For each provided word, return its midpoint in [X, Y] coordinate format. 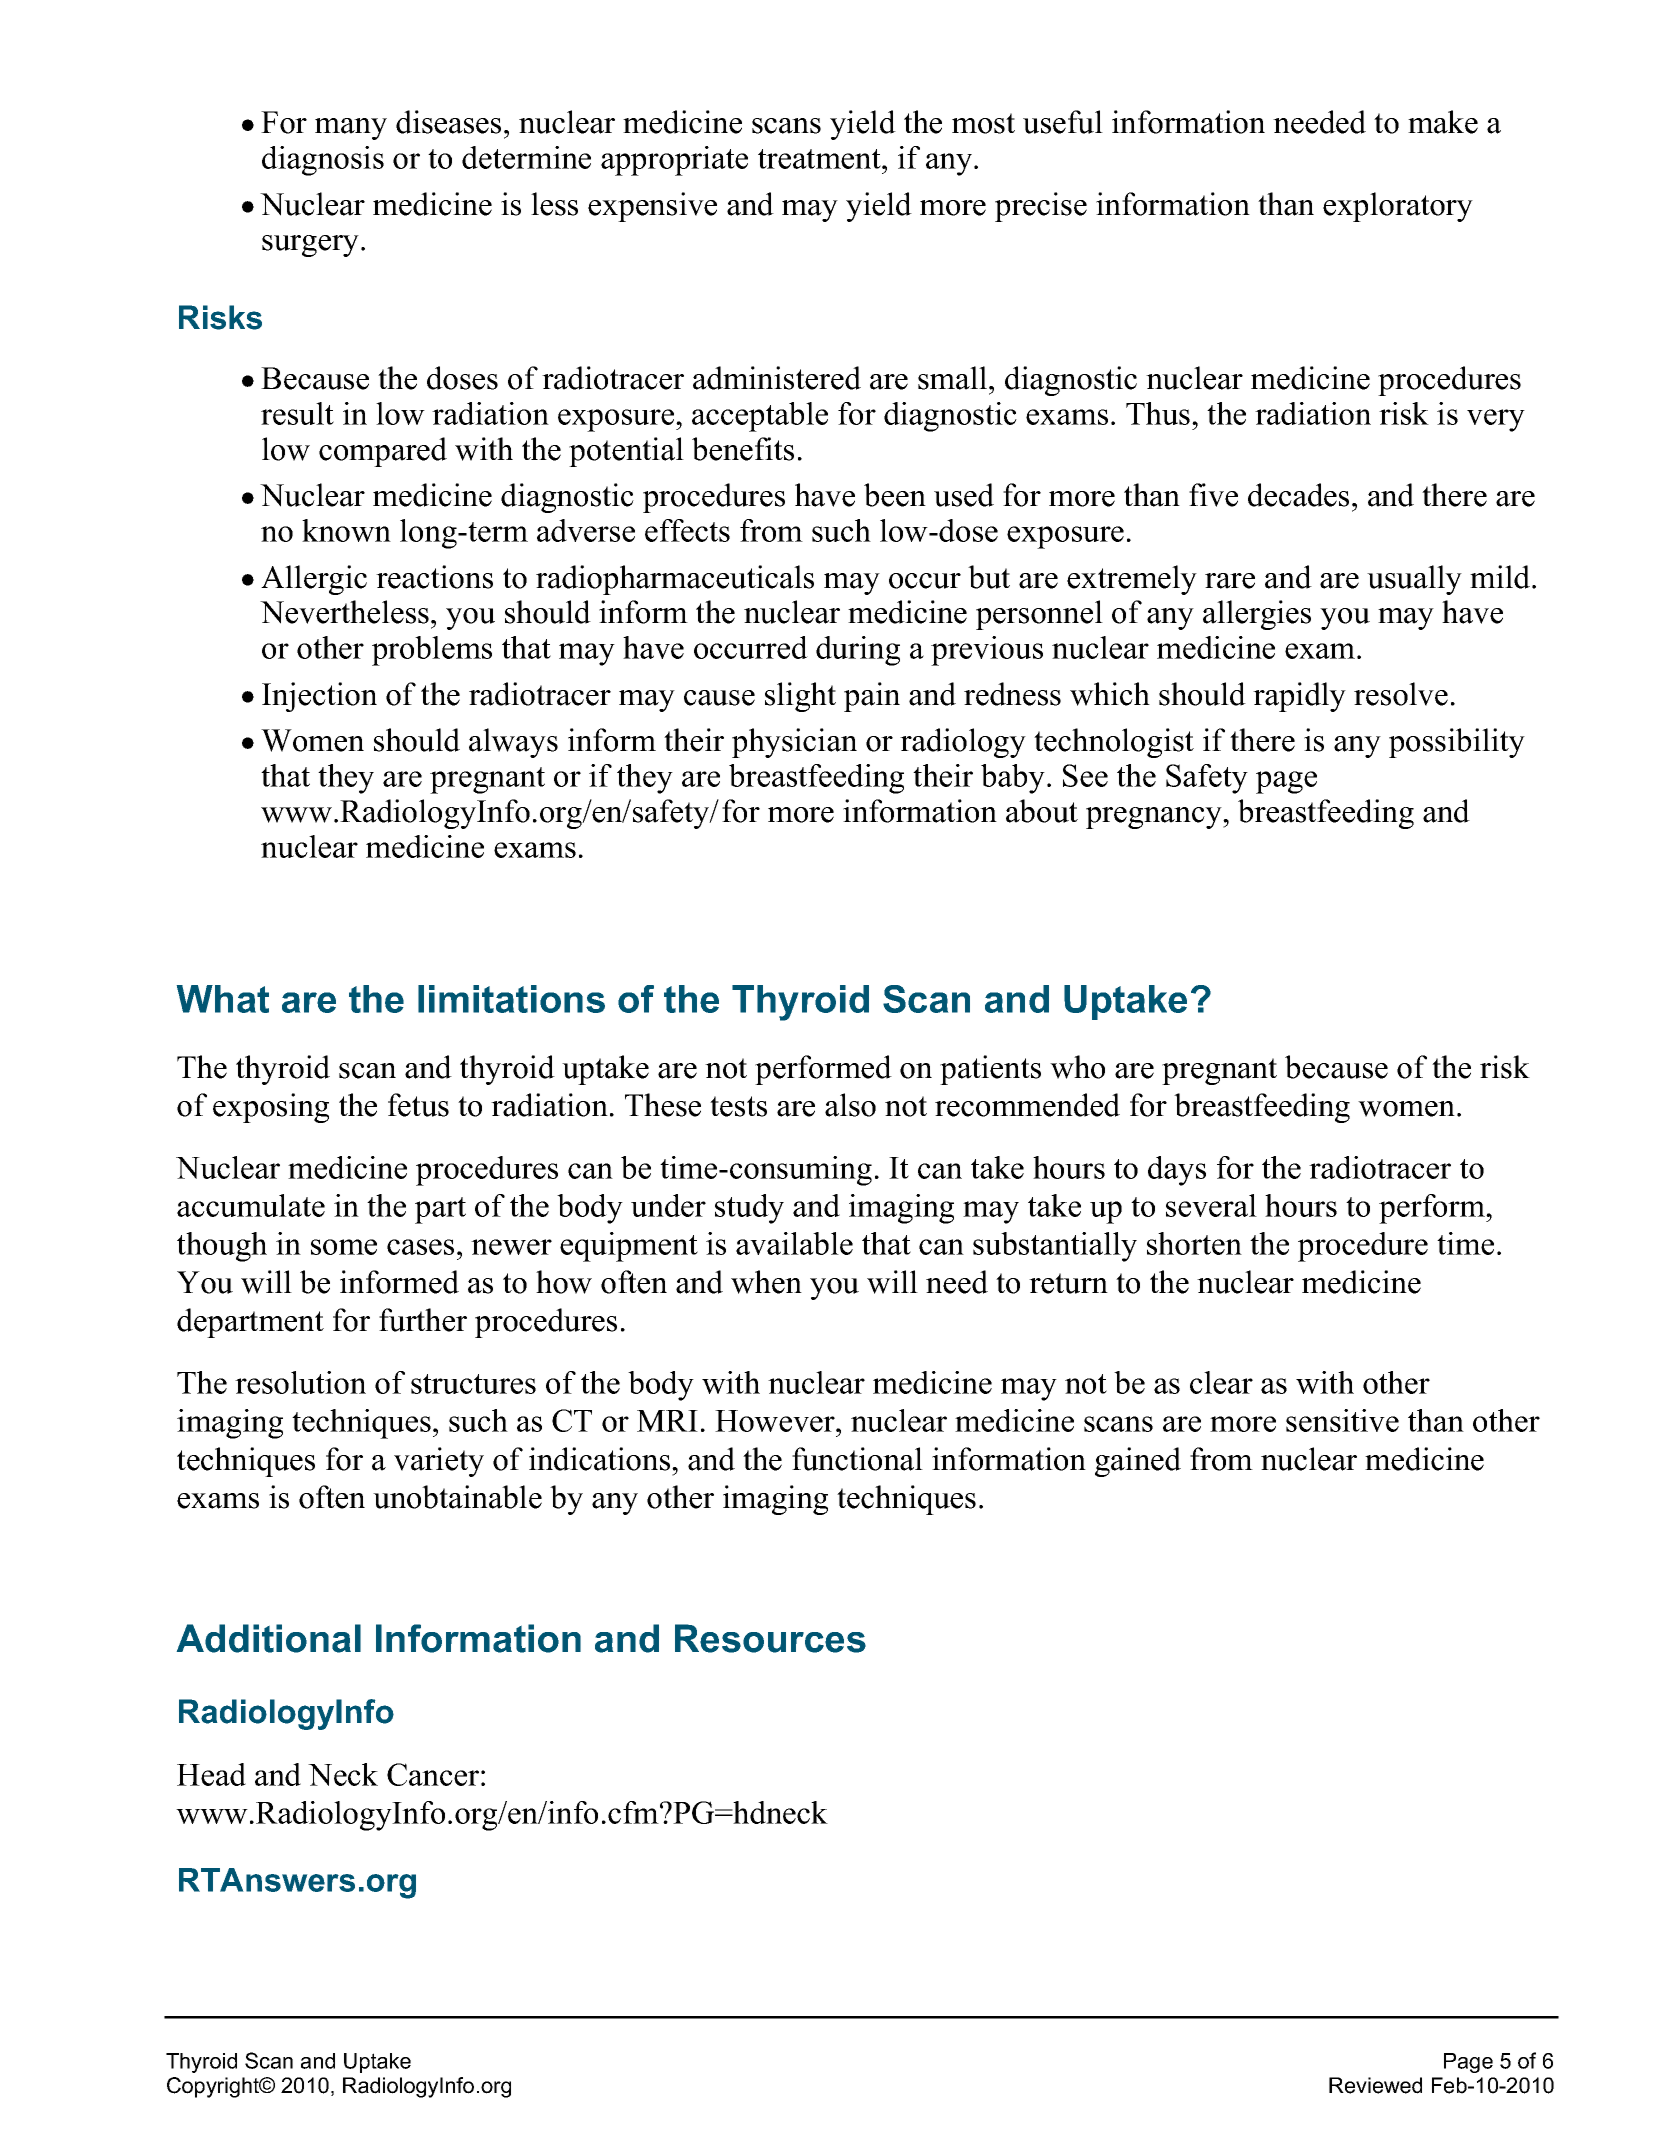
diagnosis [323, 161]
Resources [770, 1638]
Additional [269, 1638]
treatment [820, 159]
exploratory [1398, 207]
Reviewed [1375, 2085]
